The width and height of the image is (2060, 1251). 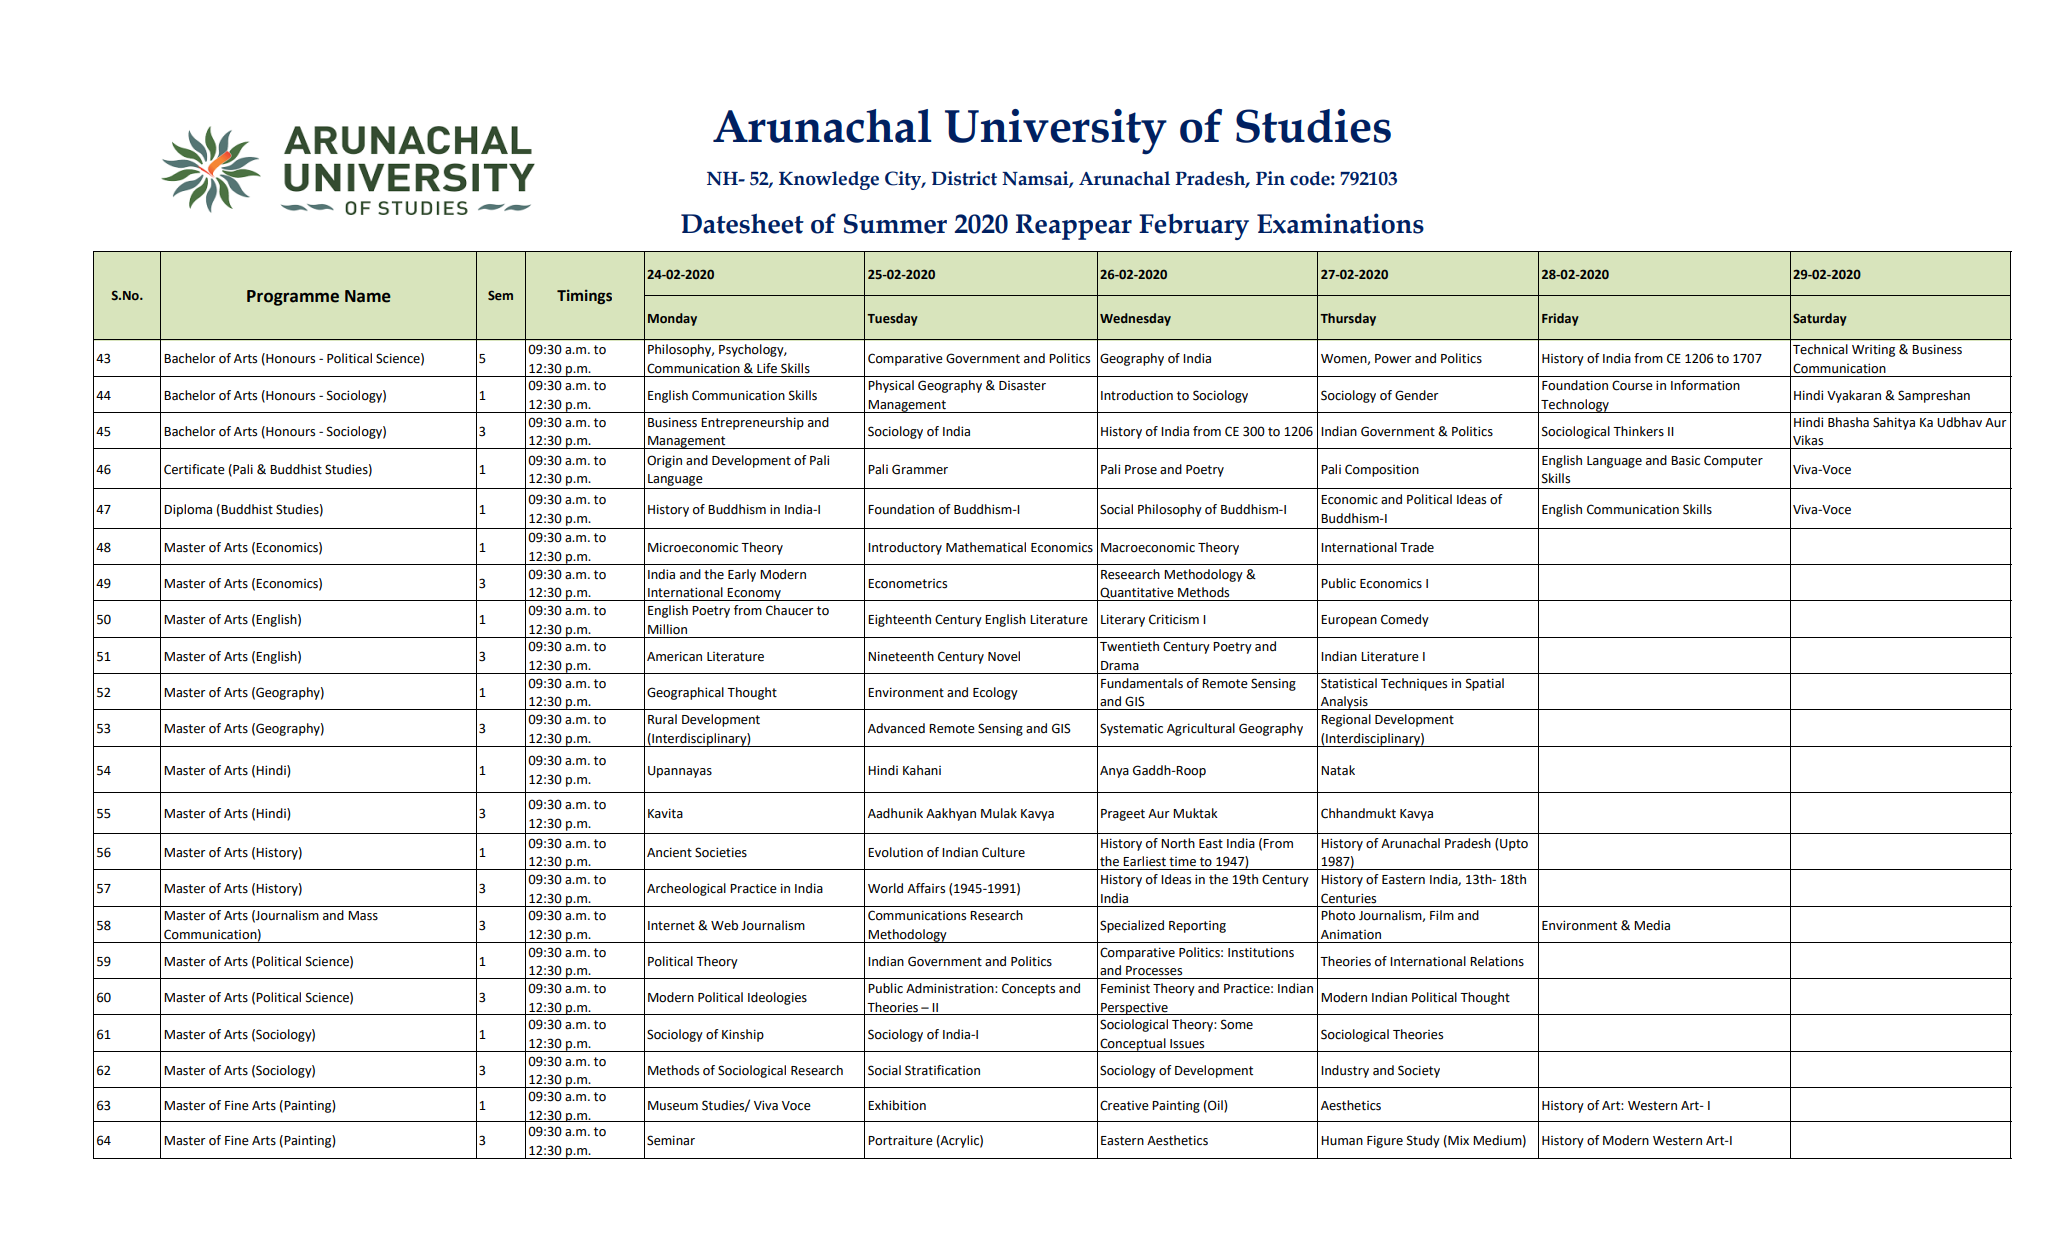 What do you see at coordinates (964, 178) in the image?
I see `District` at bounding box center [964, 178].
